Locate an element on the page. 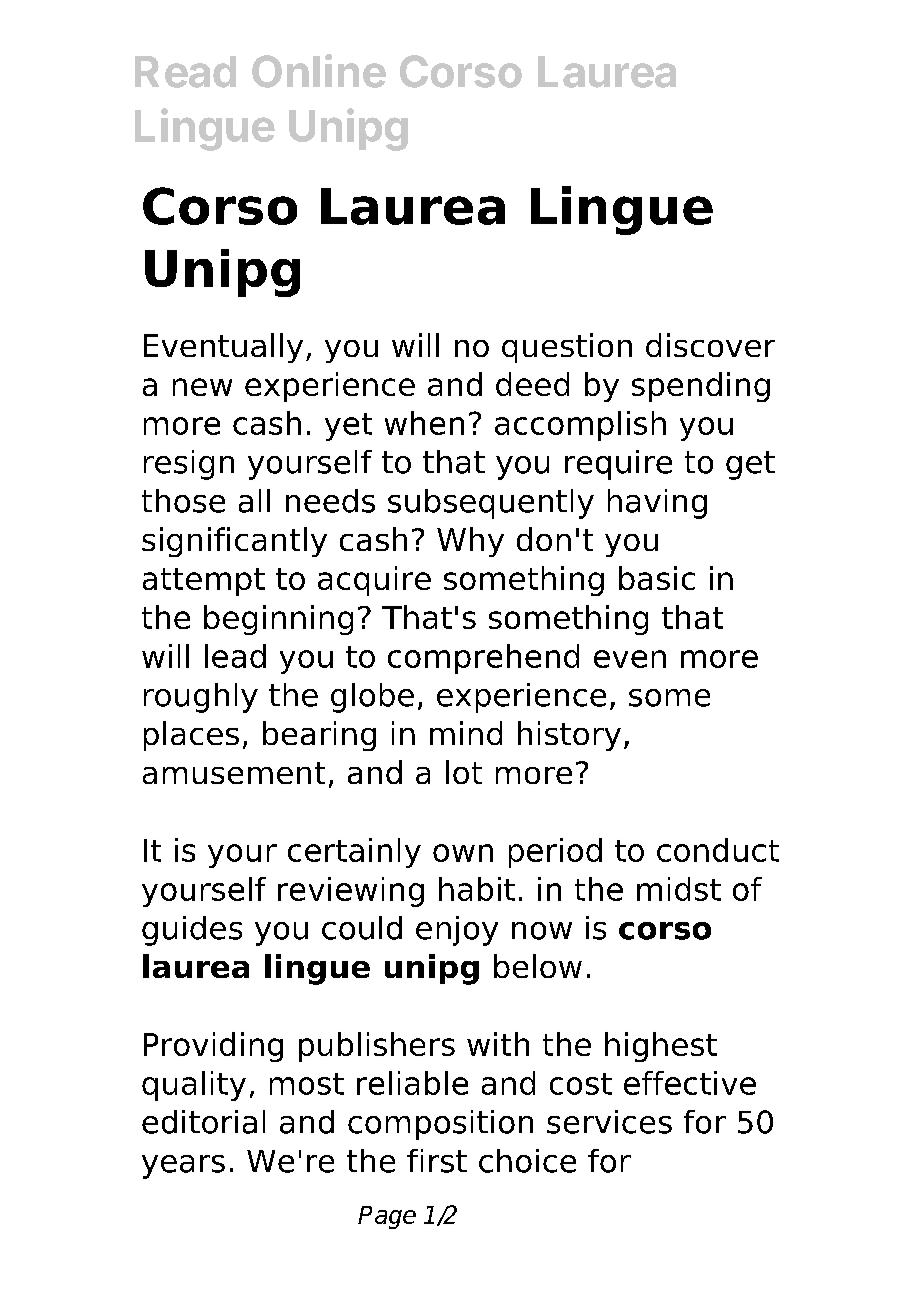  comprehend is located at coordinates (483, 659).
